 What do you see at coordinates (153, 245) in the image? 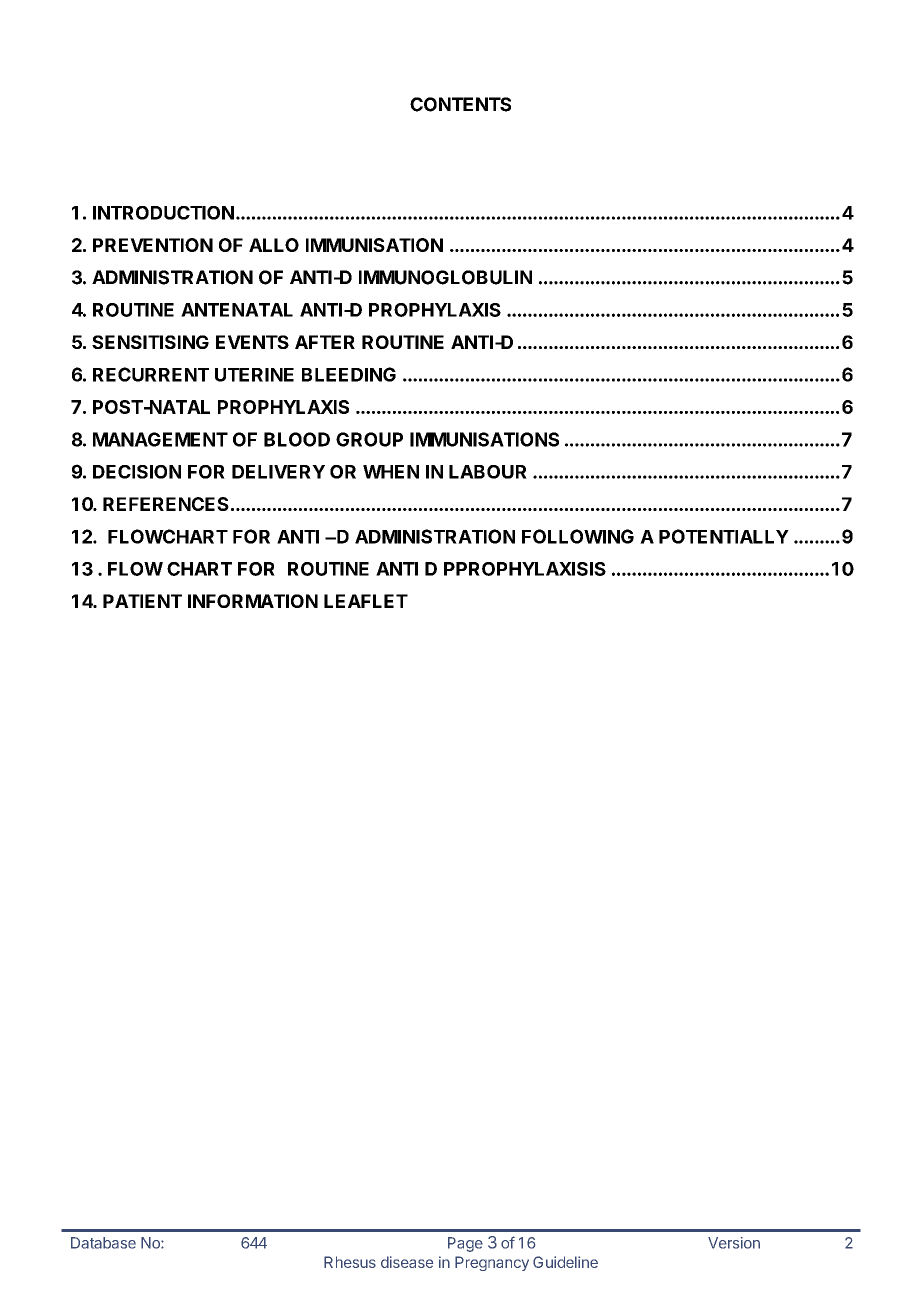
I see `PREVENTION` at bounding box center [153, 245].
